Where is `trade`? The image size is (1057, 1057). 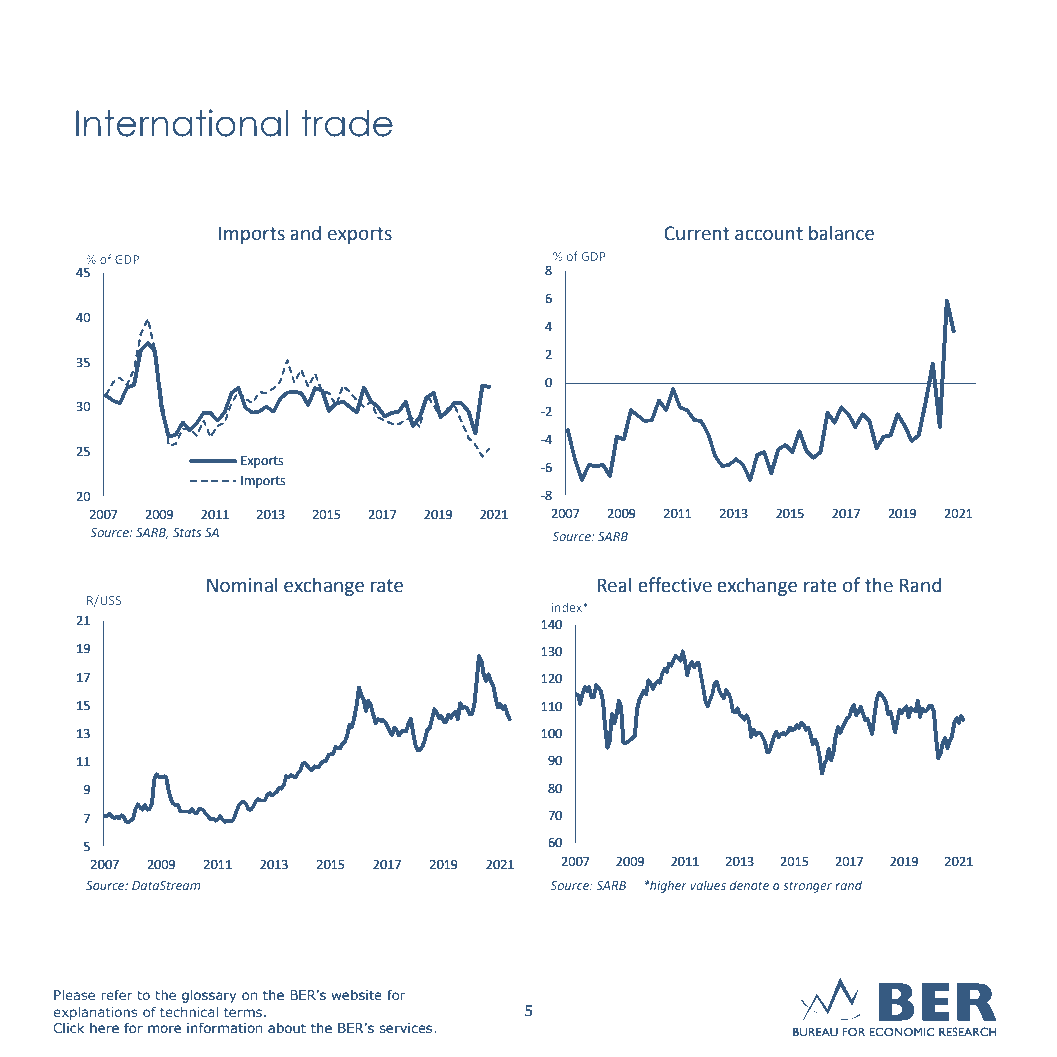 trade is located at coordinates (347, 123).
